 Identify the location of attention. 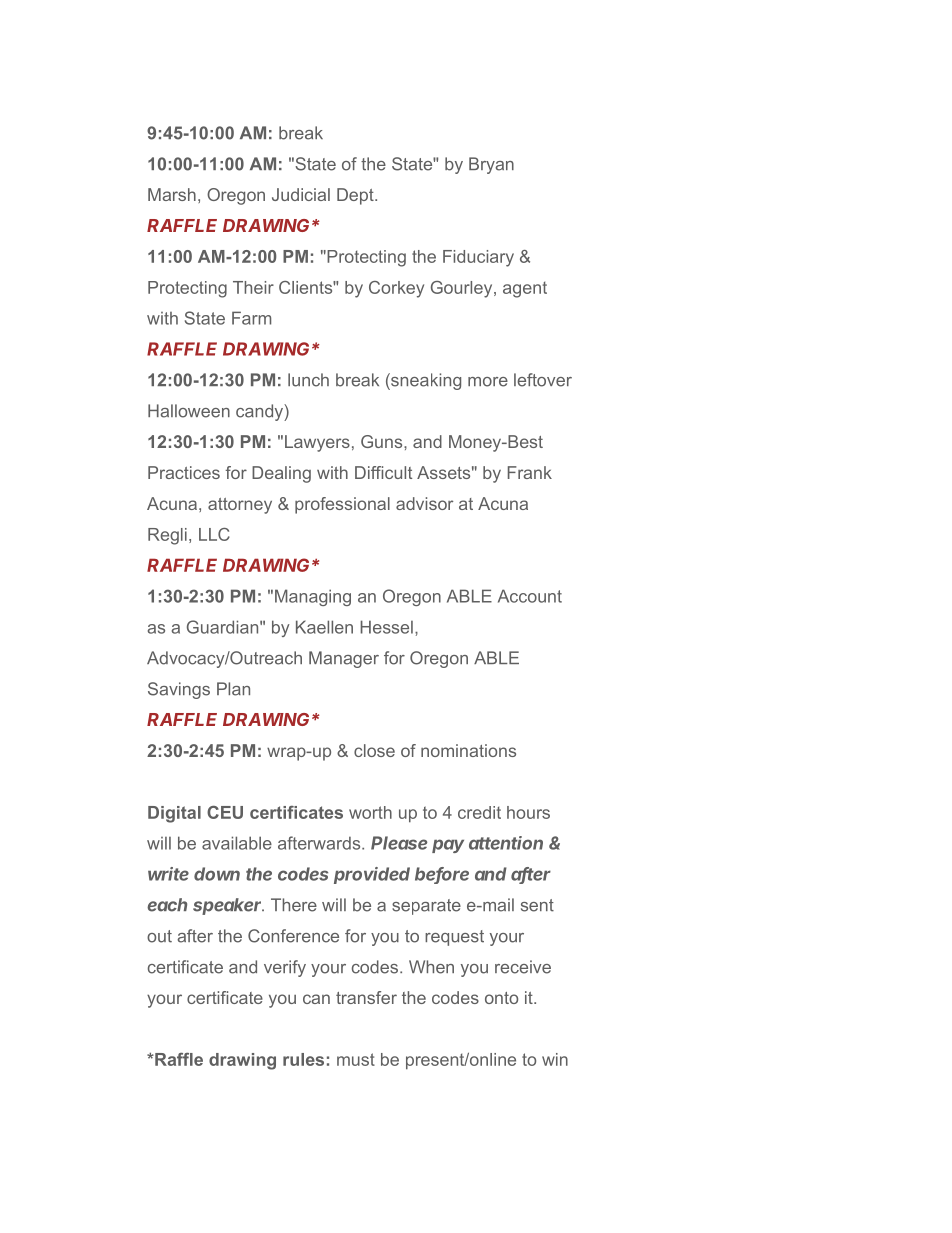
(506, 843).
